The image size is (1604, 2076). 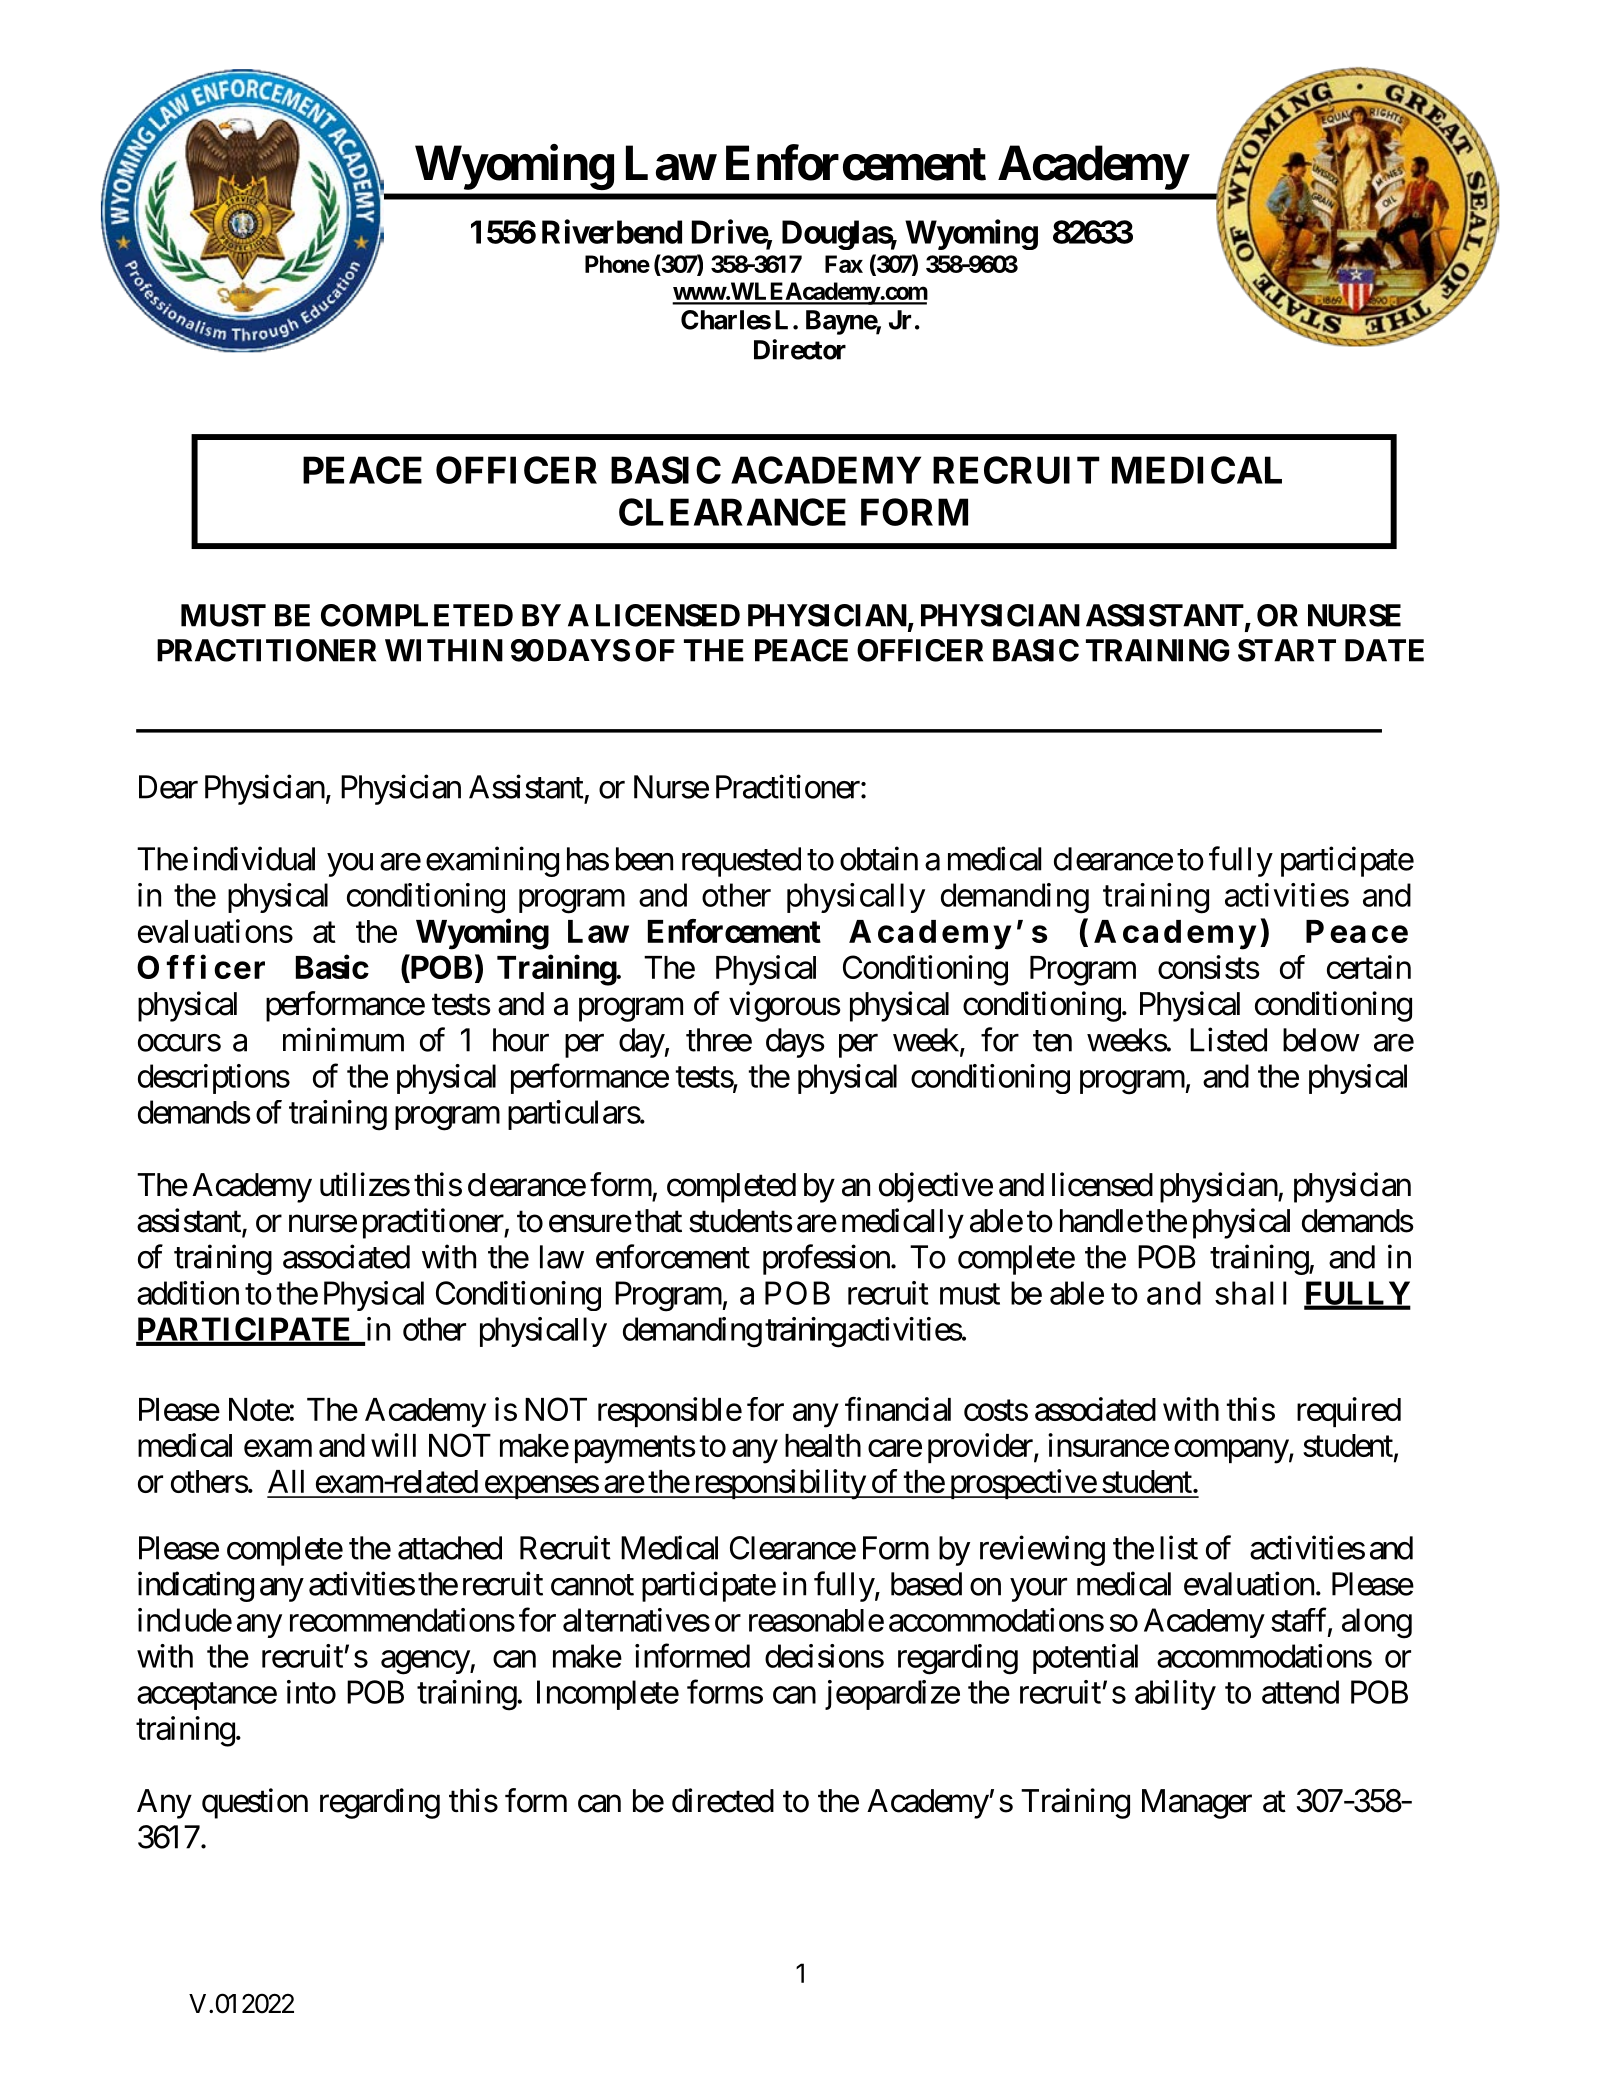 I want to click on hour, so click(x=521, y=1040).
